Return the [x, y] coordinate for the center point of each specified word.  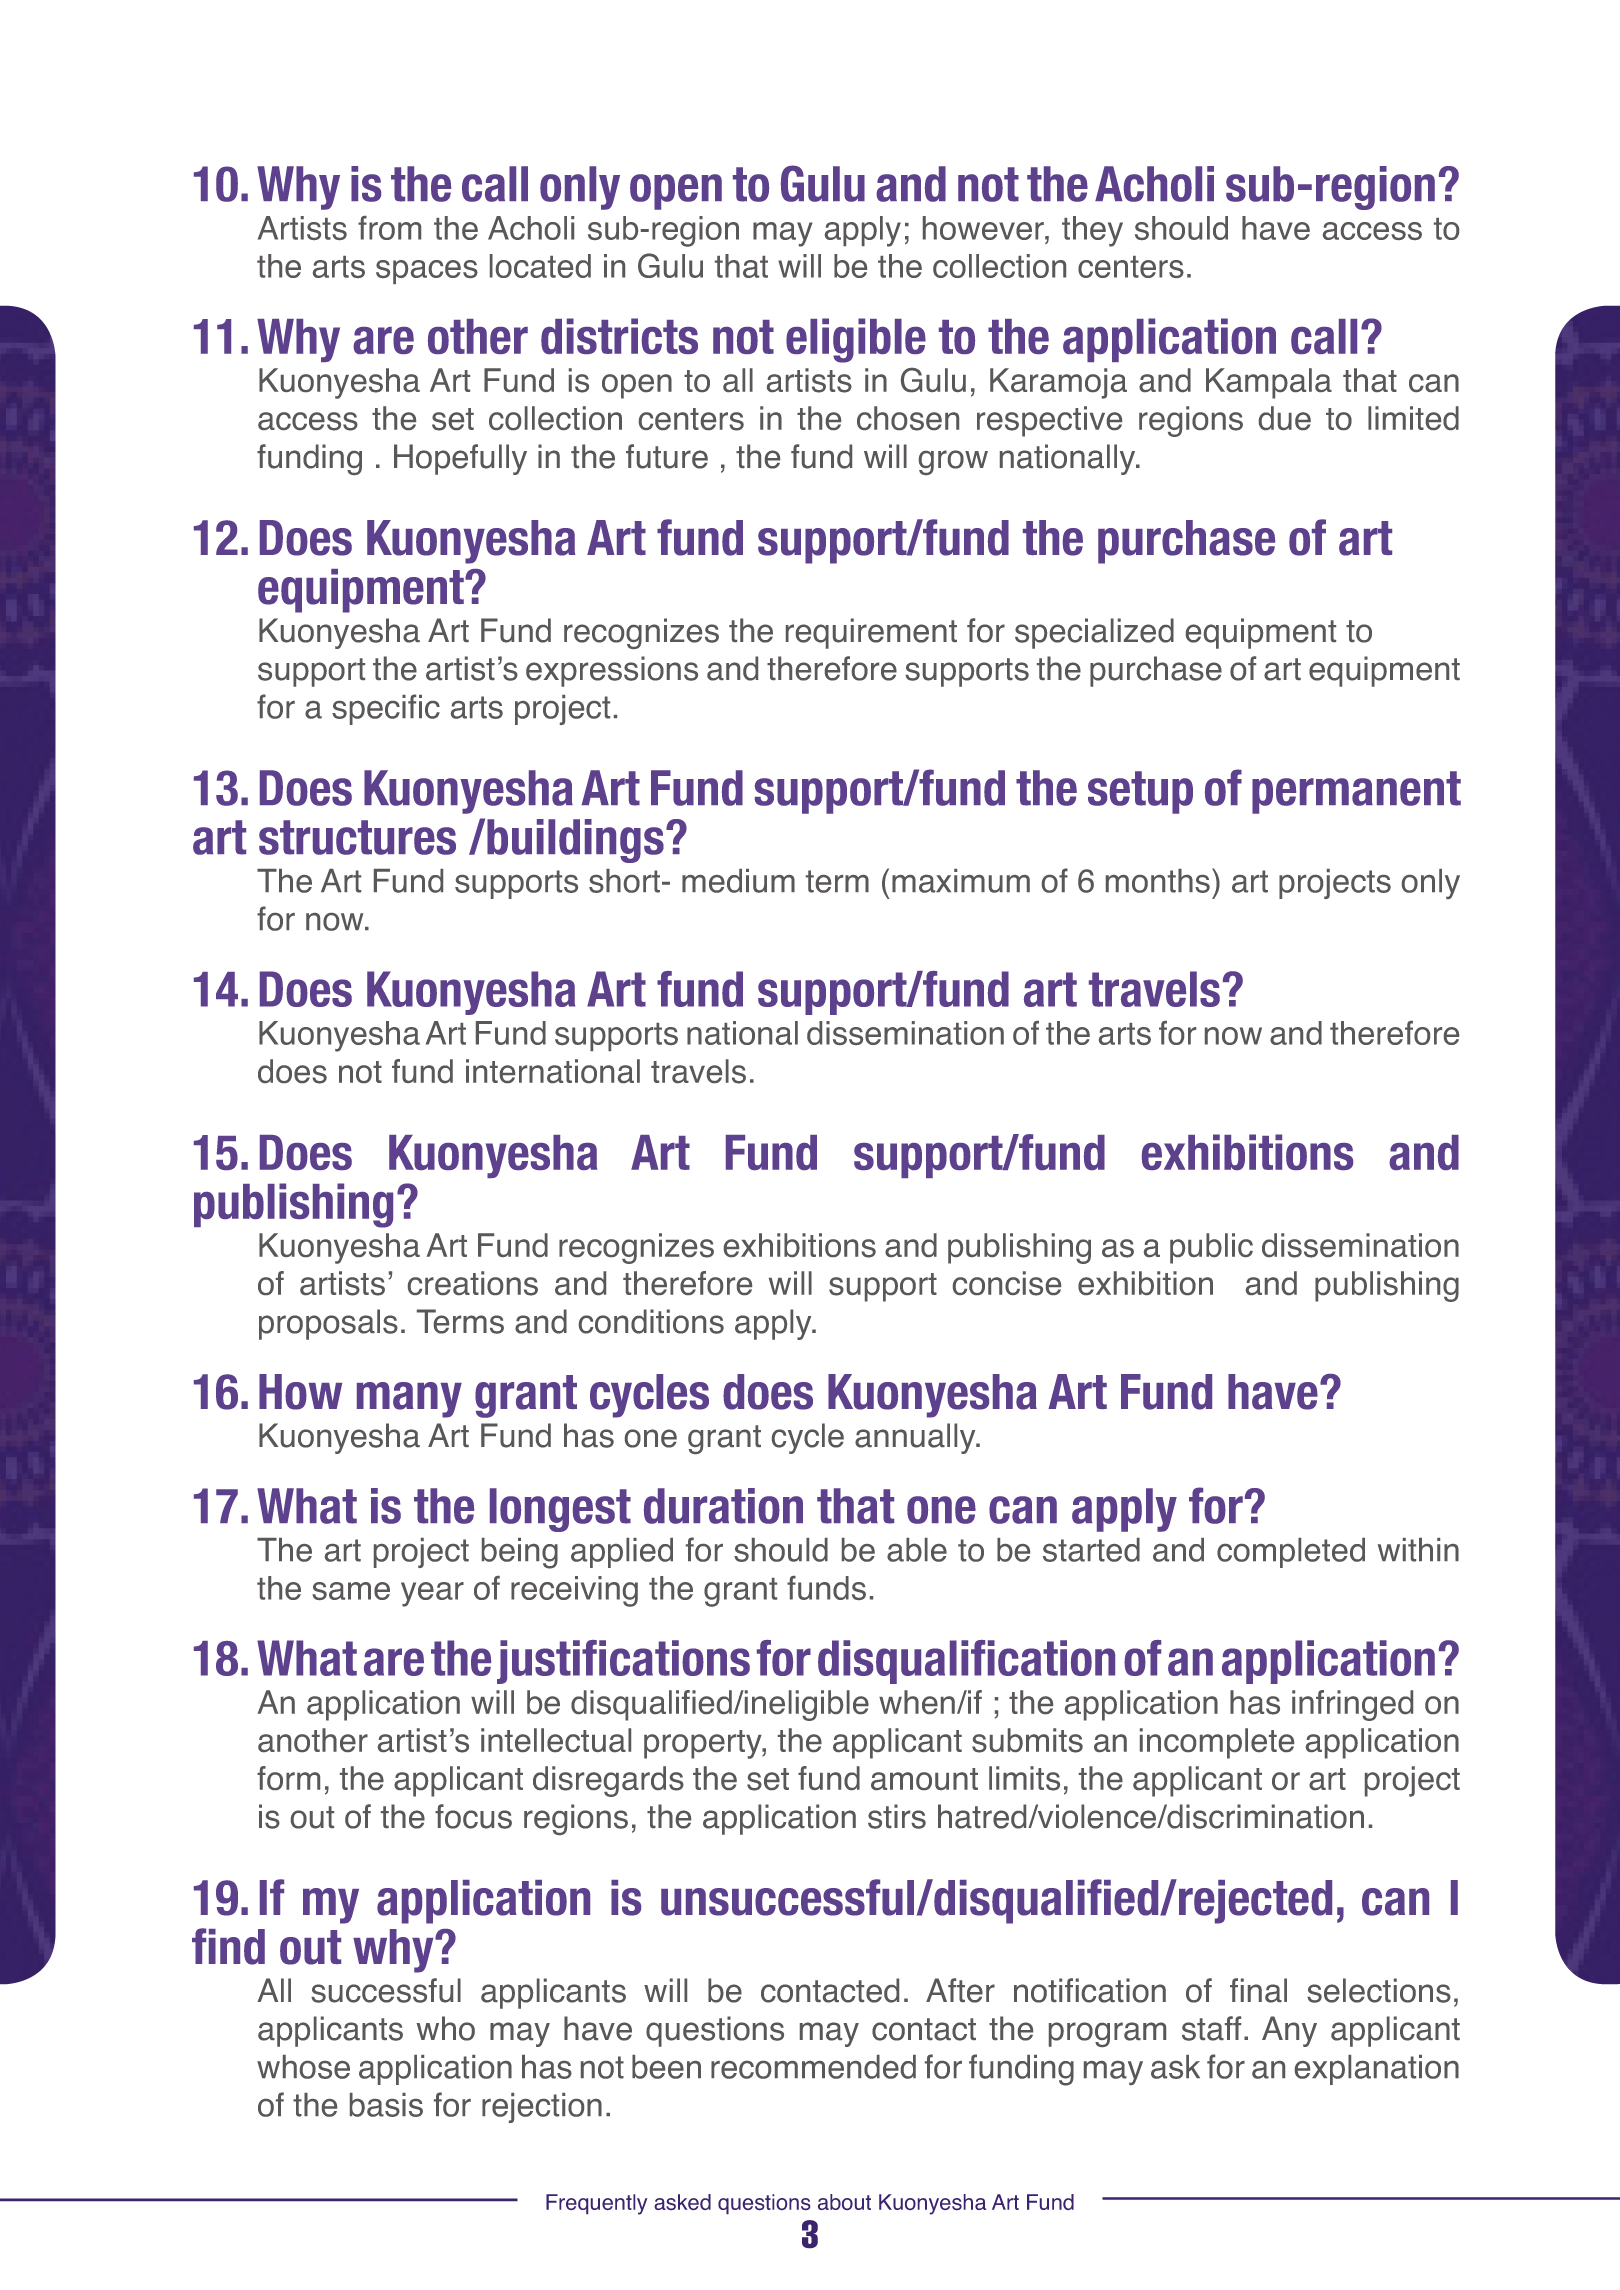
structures [357, 837]
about [844, 2202]
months [1158, 881]
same [351, 1591]
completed [1291, 1553]
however [984, 228]
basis [386, 2105]
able [917, 1550]
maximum [961, 881]
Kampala [1269, 383]
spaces [427, 272]
